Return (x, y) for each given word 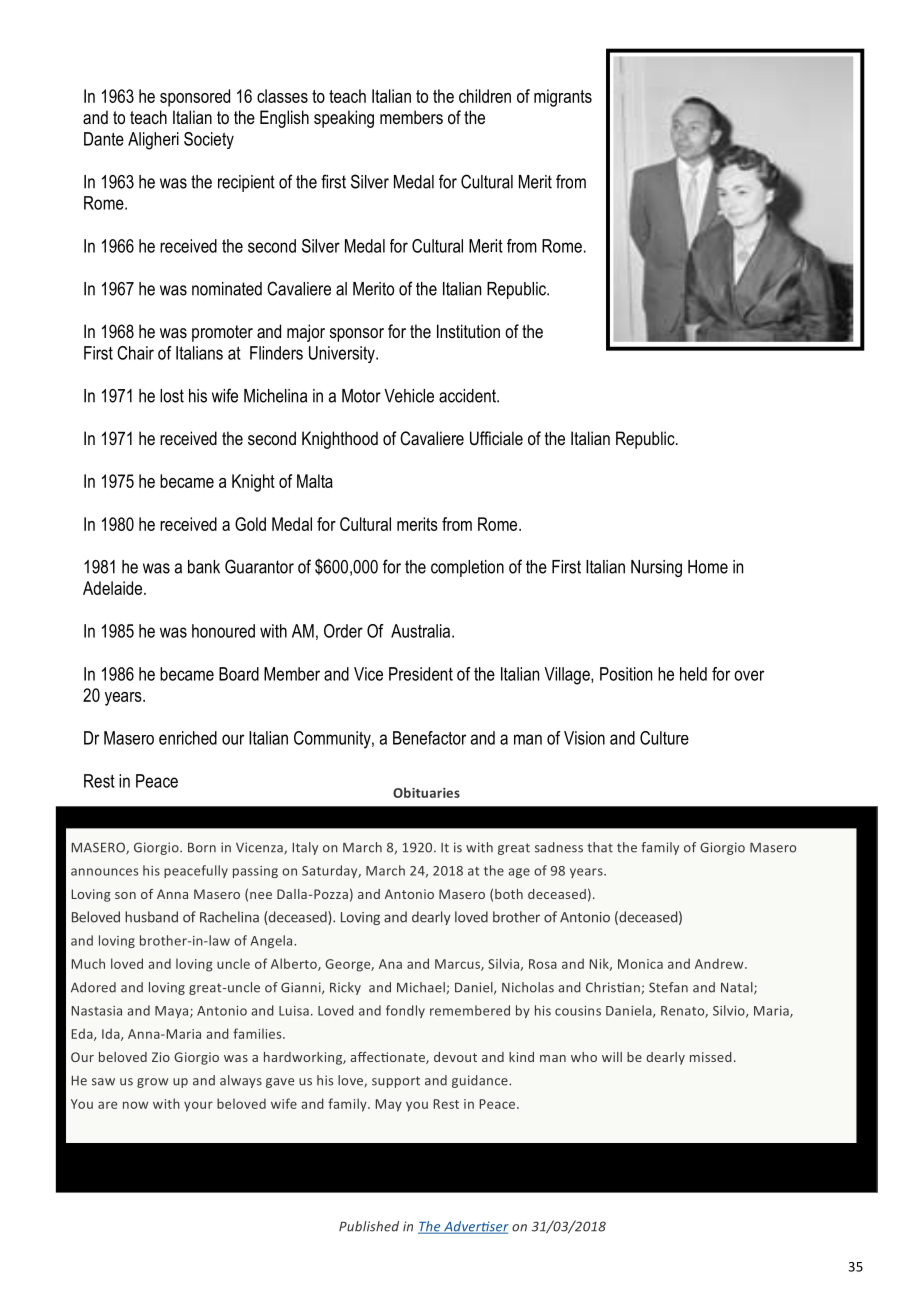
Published (369, 1226)
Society (209, 140)
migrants (563, 98)
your (198, 1106)
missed (711, 1057)
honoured (223, 631)
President (421, 674)
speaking (344, 119)
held (693, 674)
